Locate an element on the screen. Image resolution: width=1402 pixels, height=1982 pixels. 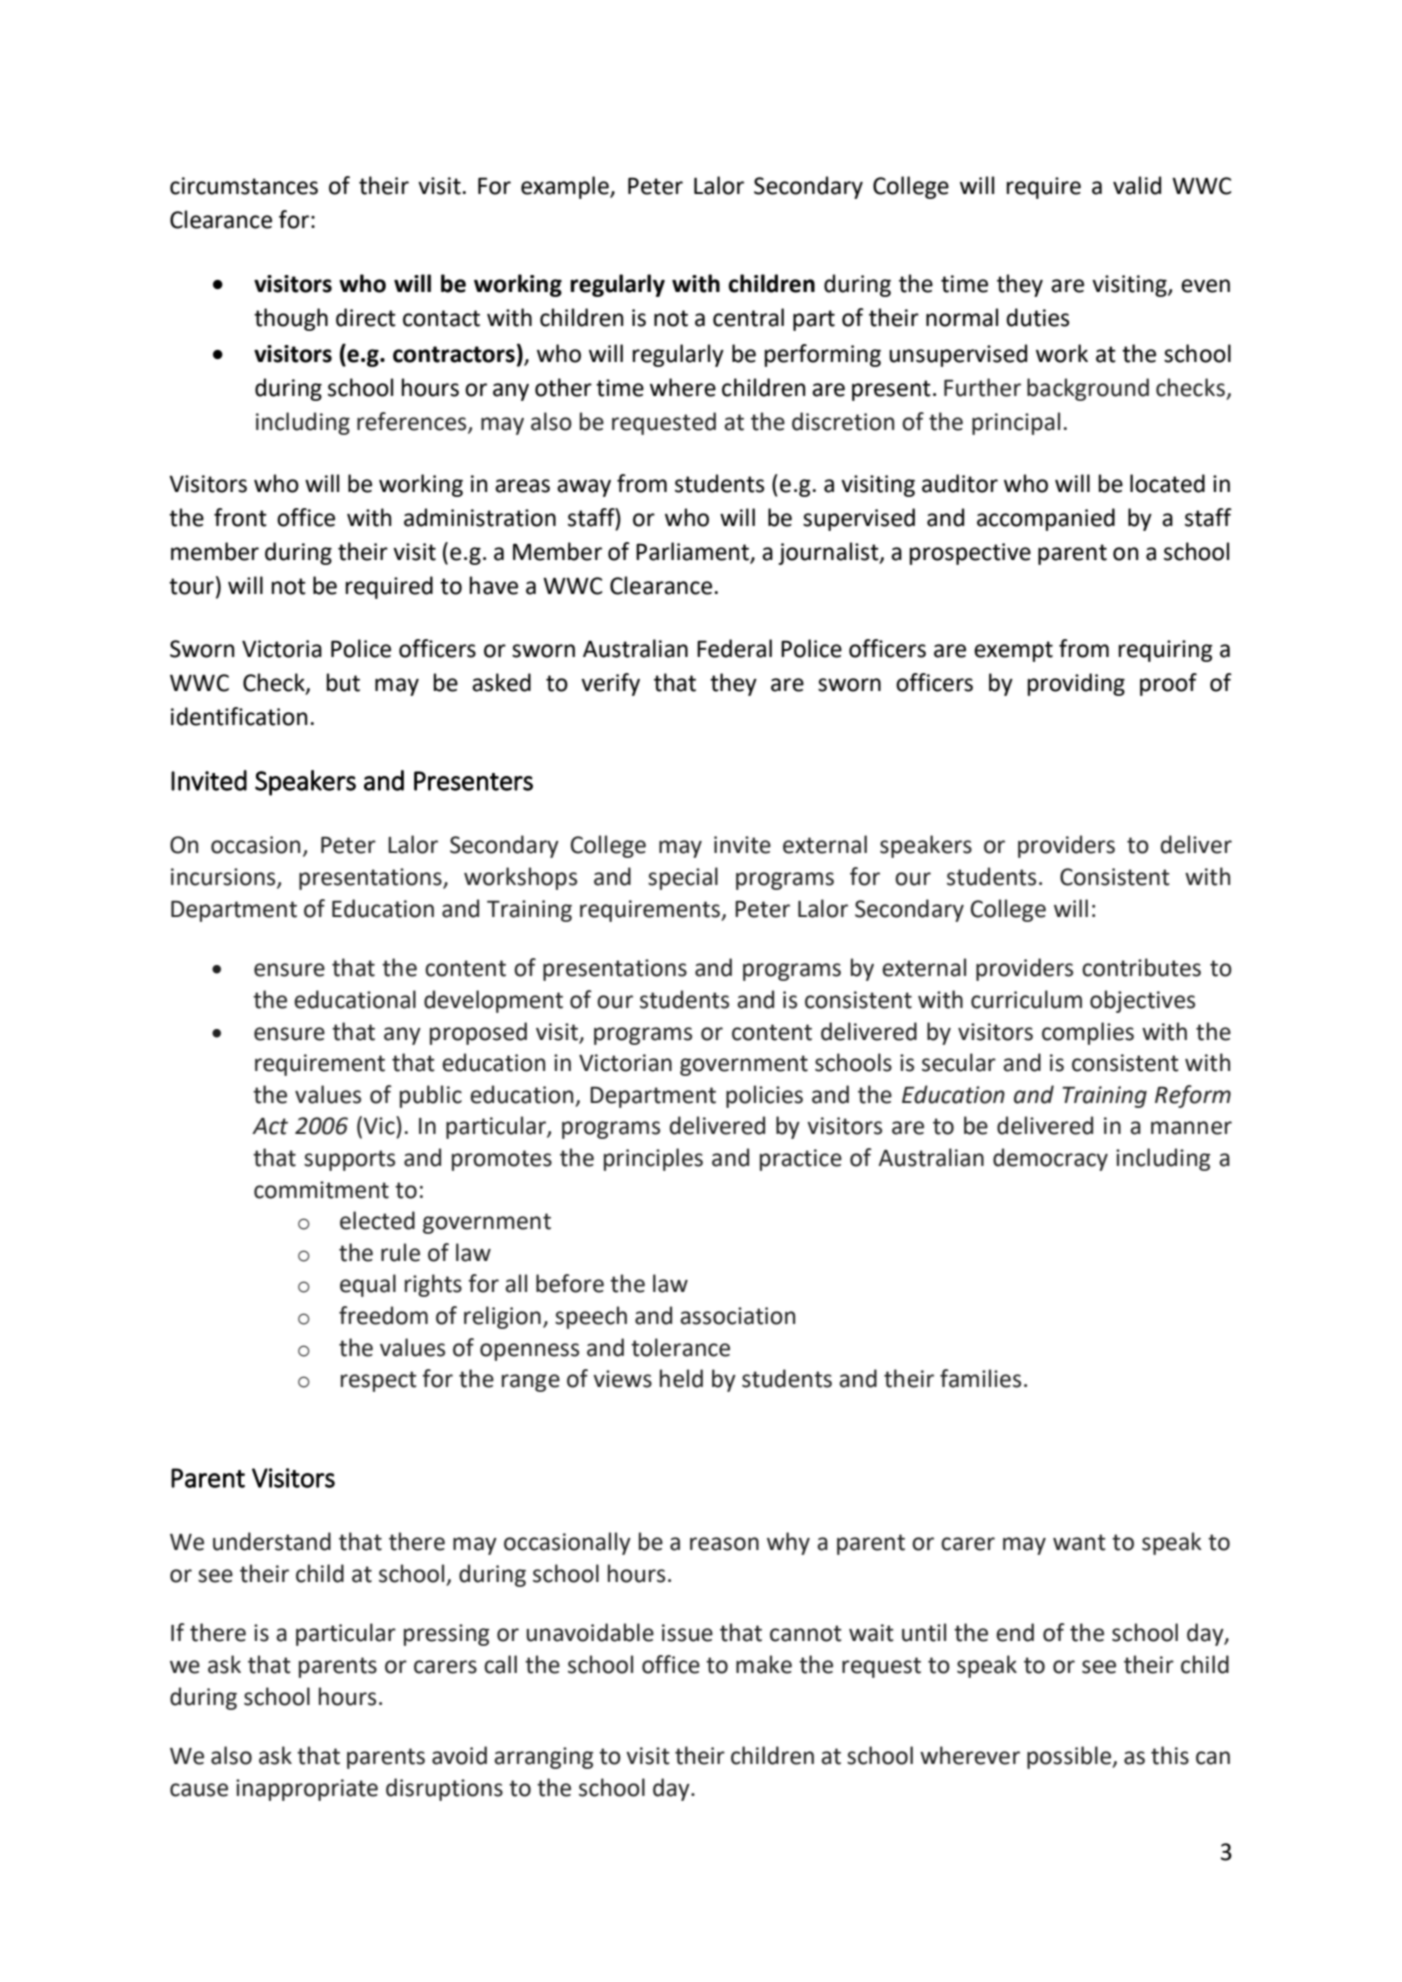
make is located at coordinates (764, 1664).
